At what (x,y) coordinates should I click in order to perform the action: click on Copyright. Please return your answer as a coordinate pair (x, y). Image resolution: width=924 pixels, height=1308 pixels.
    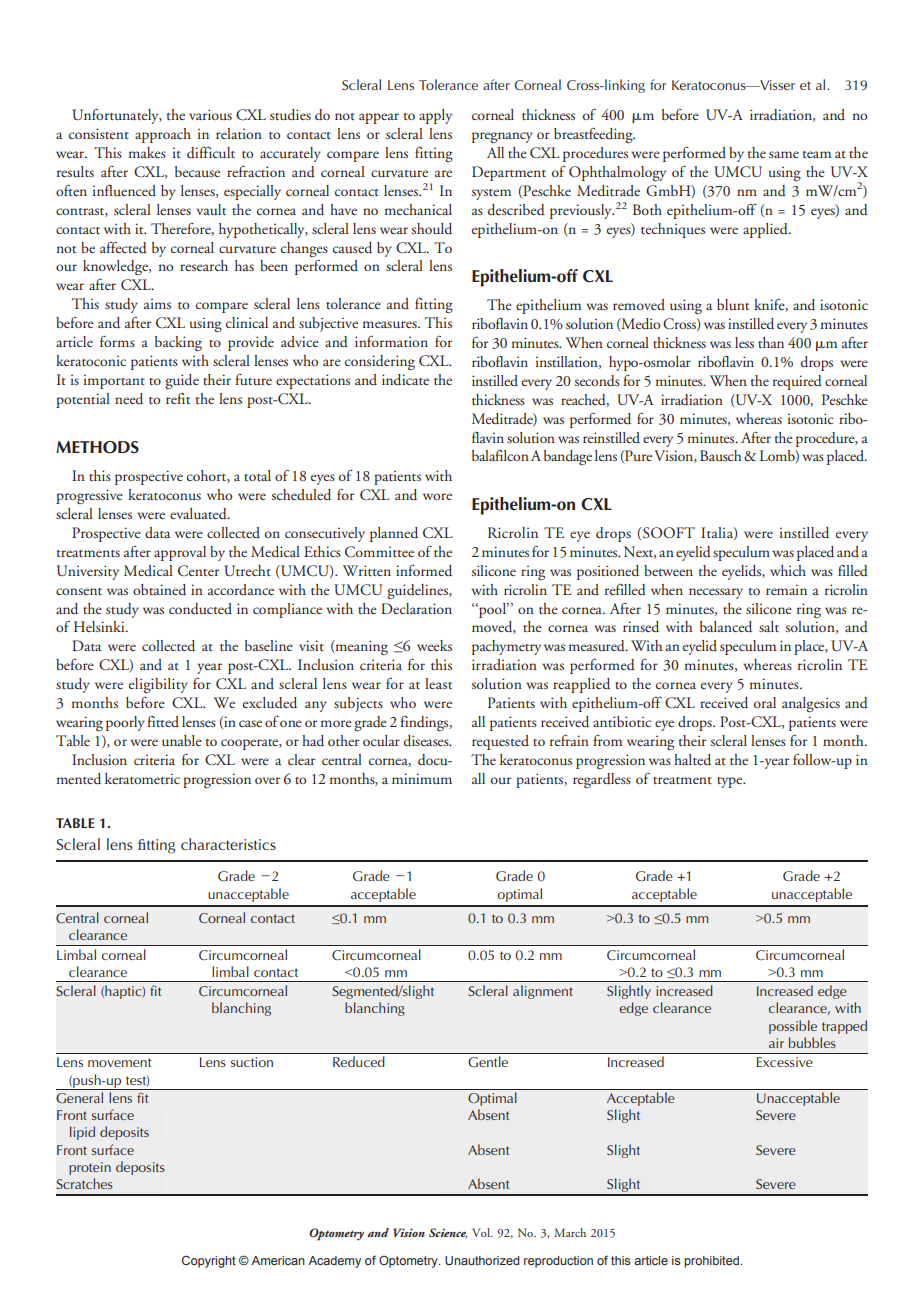
    Looking at the image, I should click on (209, 1261).
